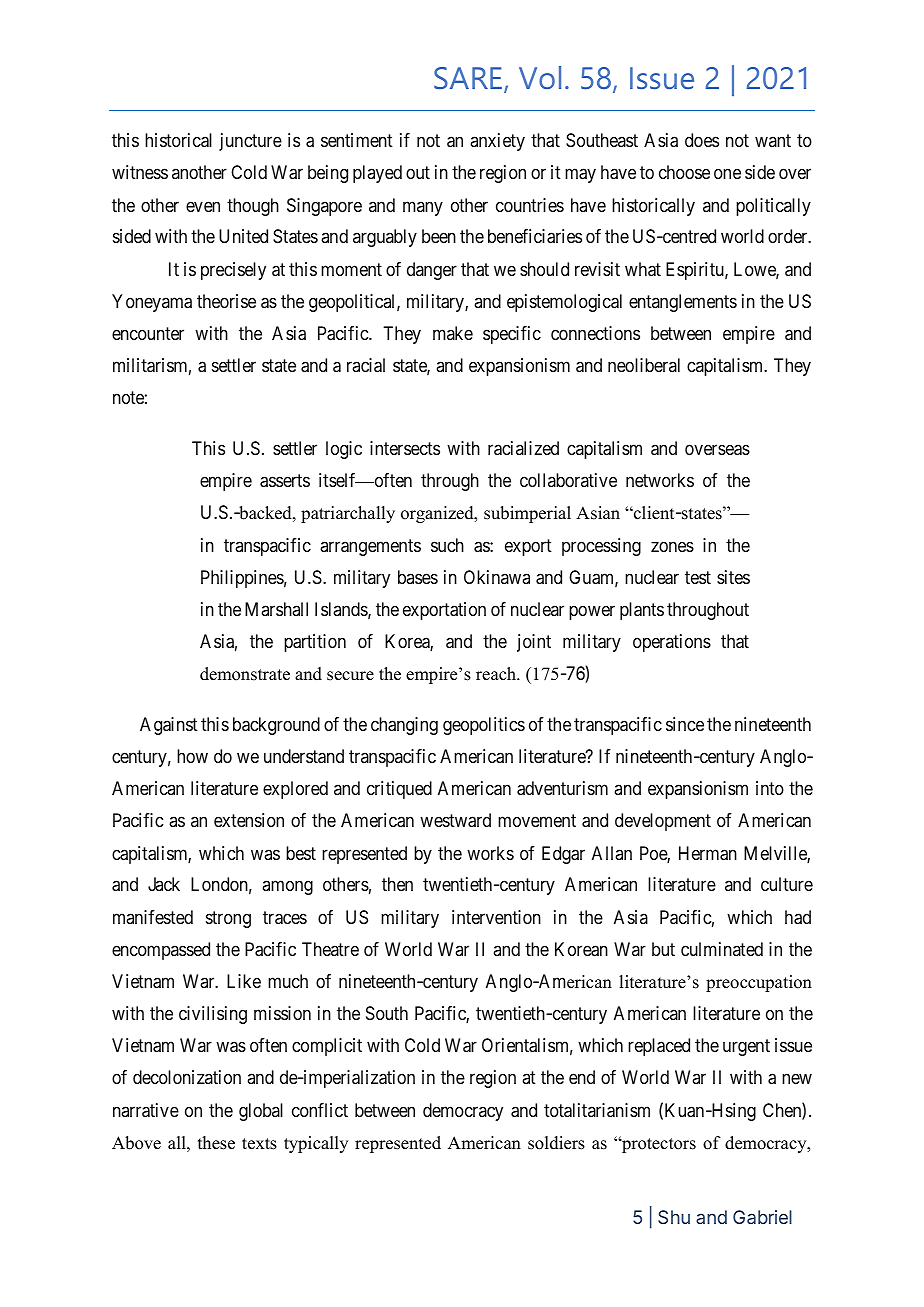  What do you see at coordinates (702, 140) in the page?
I see `does` at bounding box center [702, 140].
